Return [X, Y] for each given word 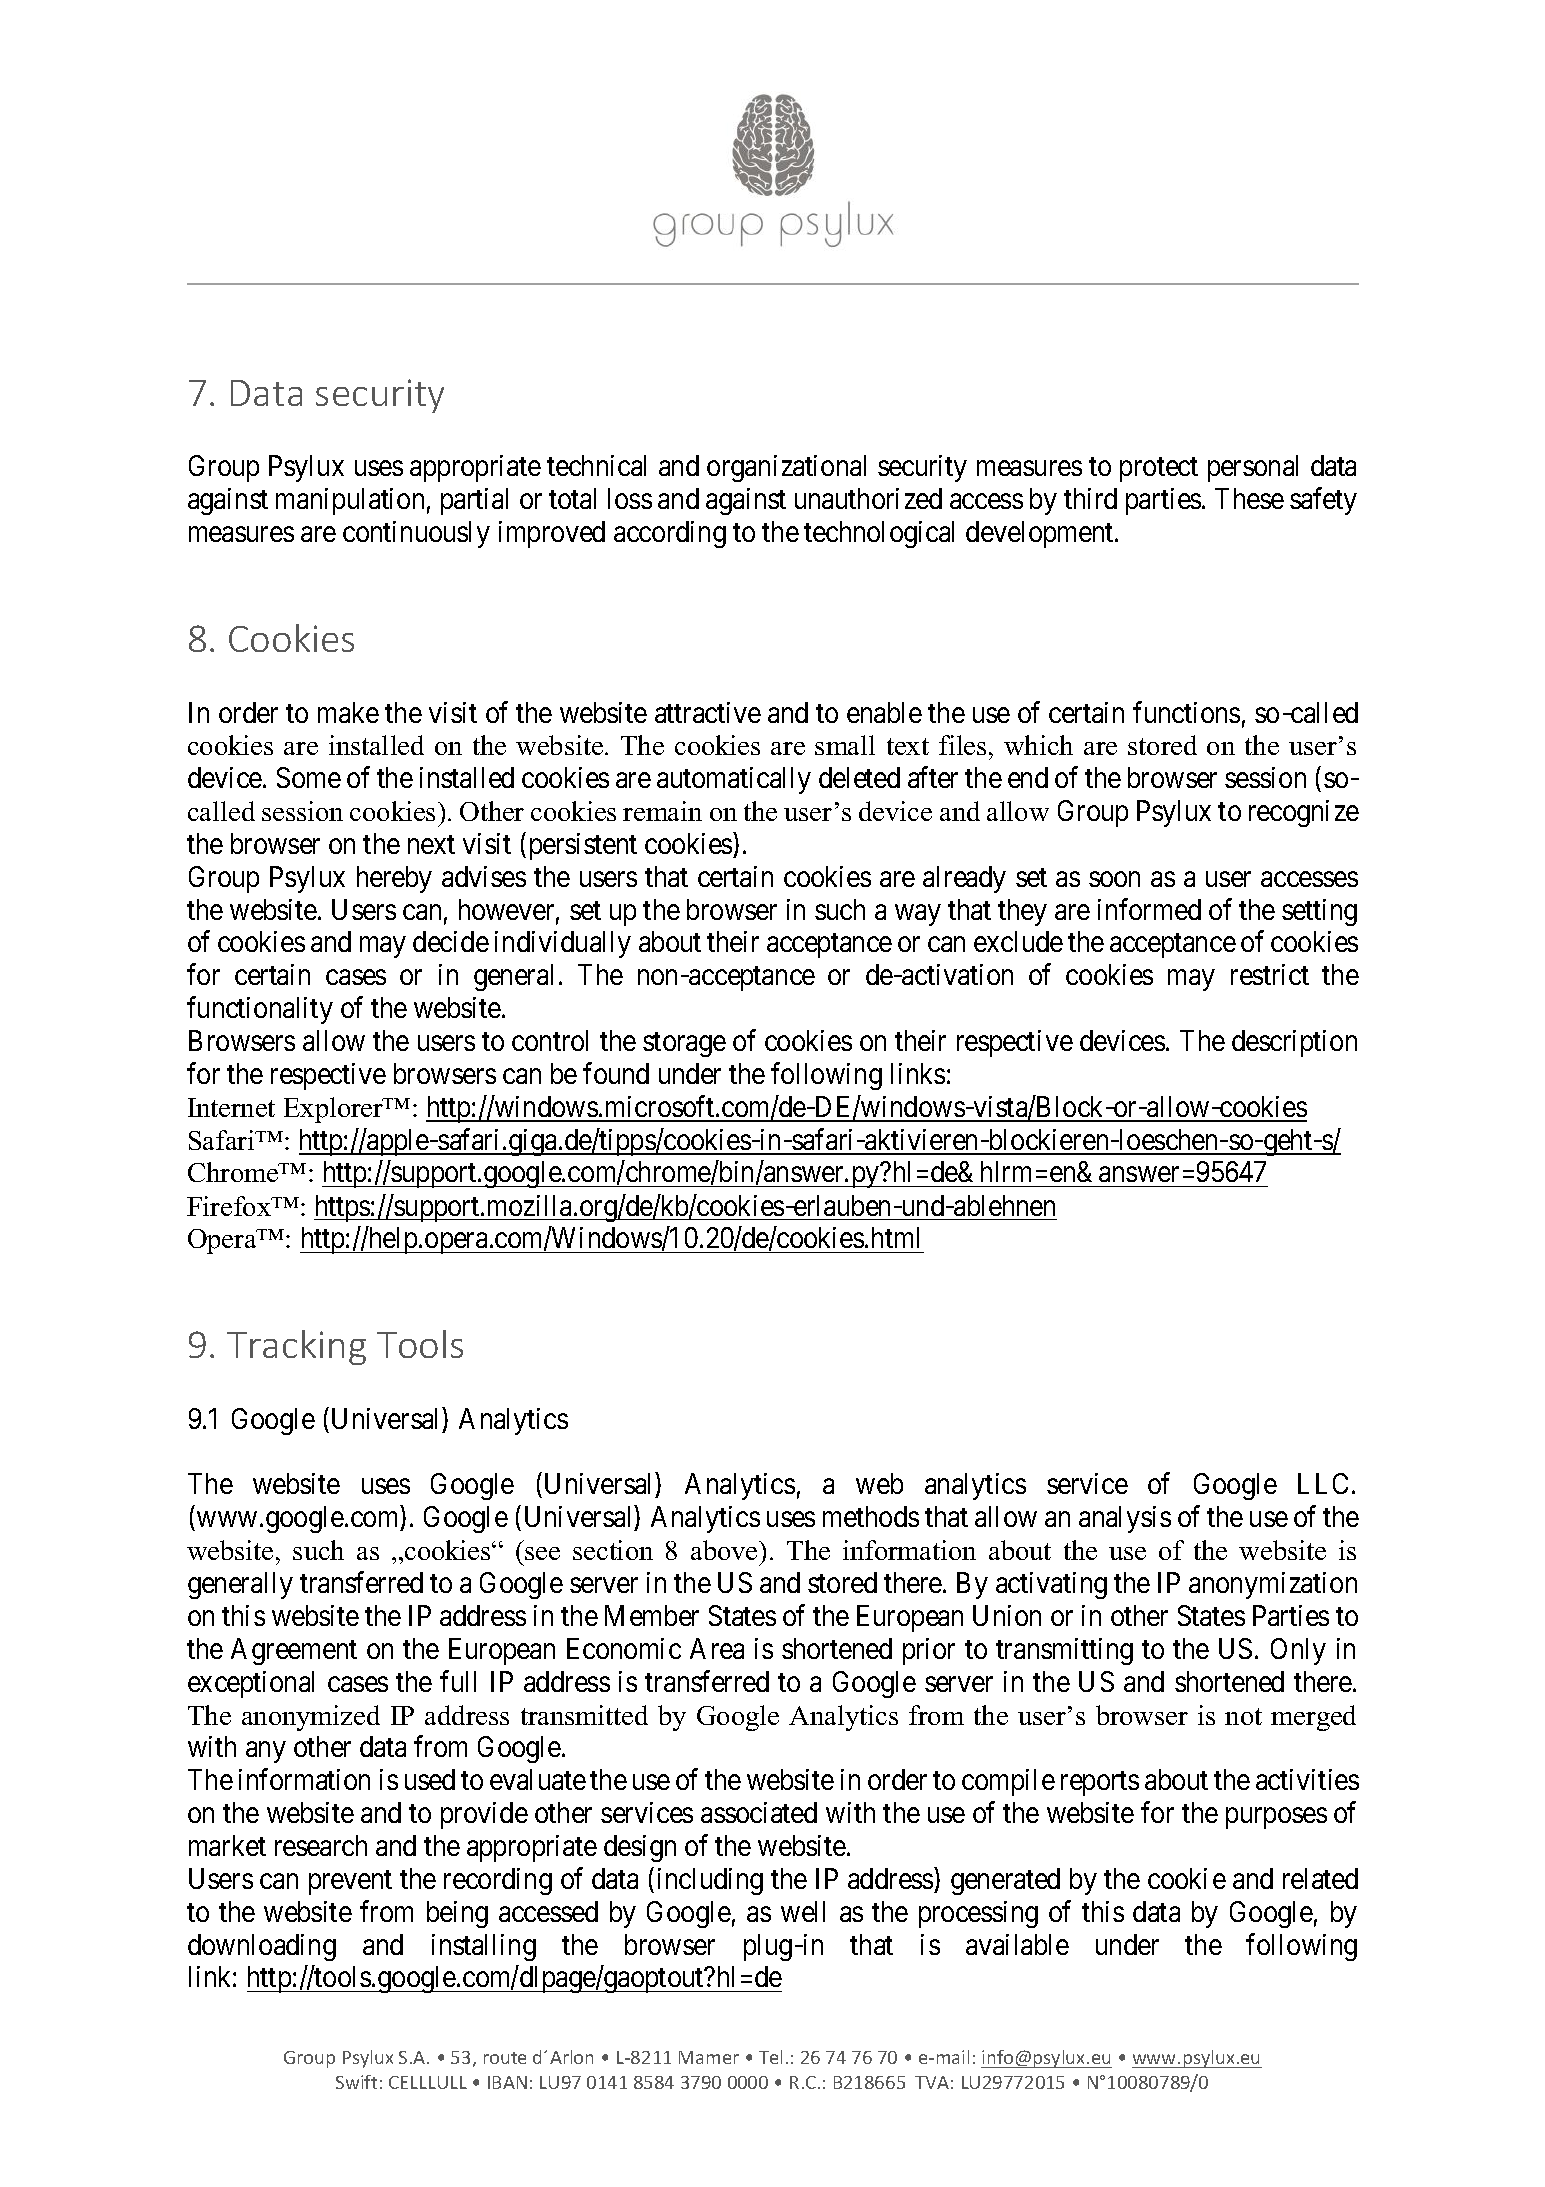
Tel [770, 2057]
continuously [416, 534]
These [1249, 498]
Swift [356, 2082]
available [1017, 1944]
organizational [786, 468]
